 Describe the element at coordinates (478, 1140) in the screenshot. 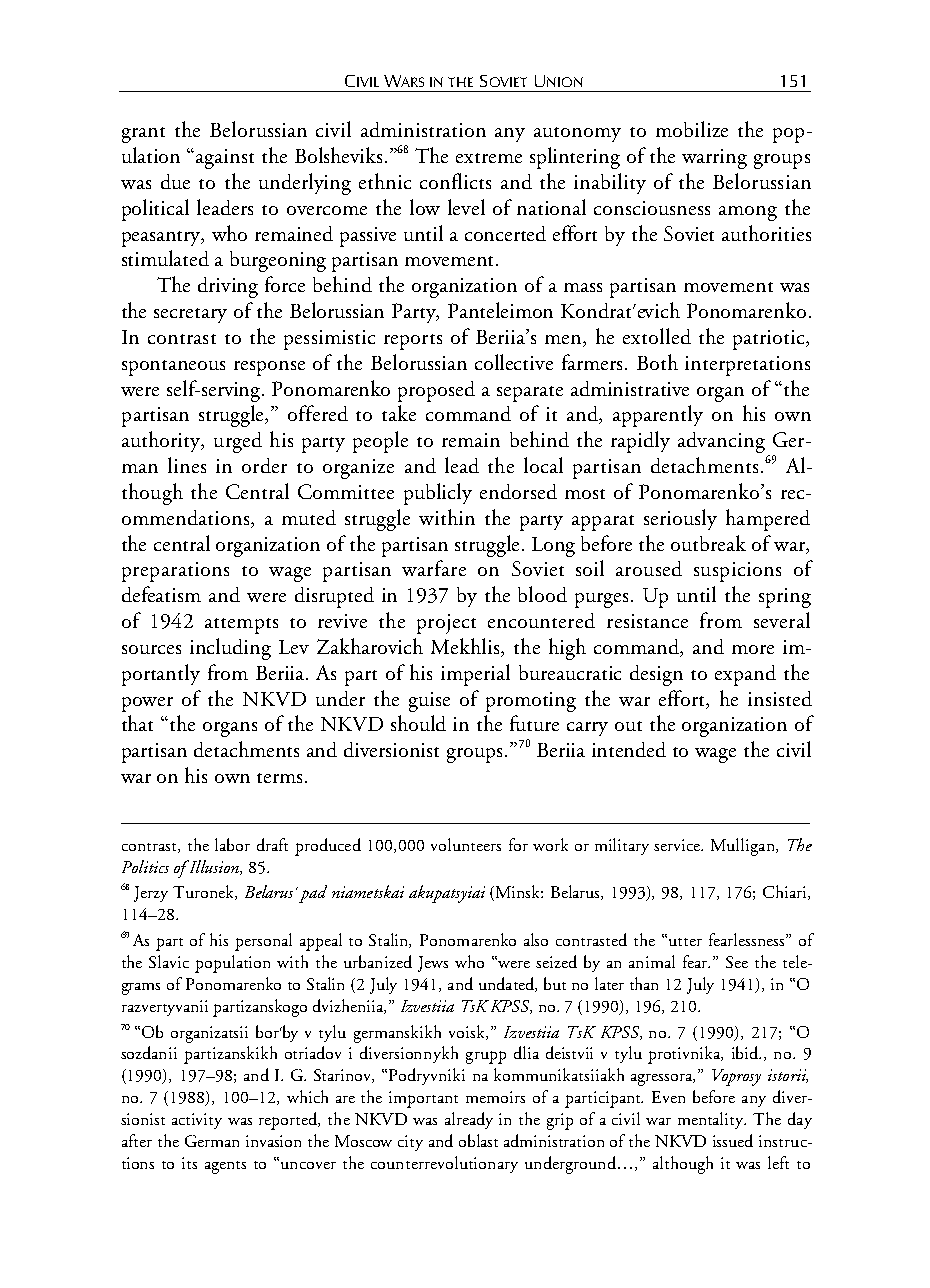

I see `oblast` at that location.
